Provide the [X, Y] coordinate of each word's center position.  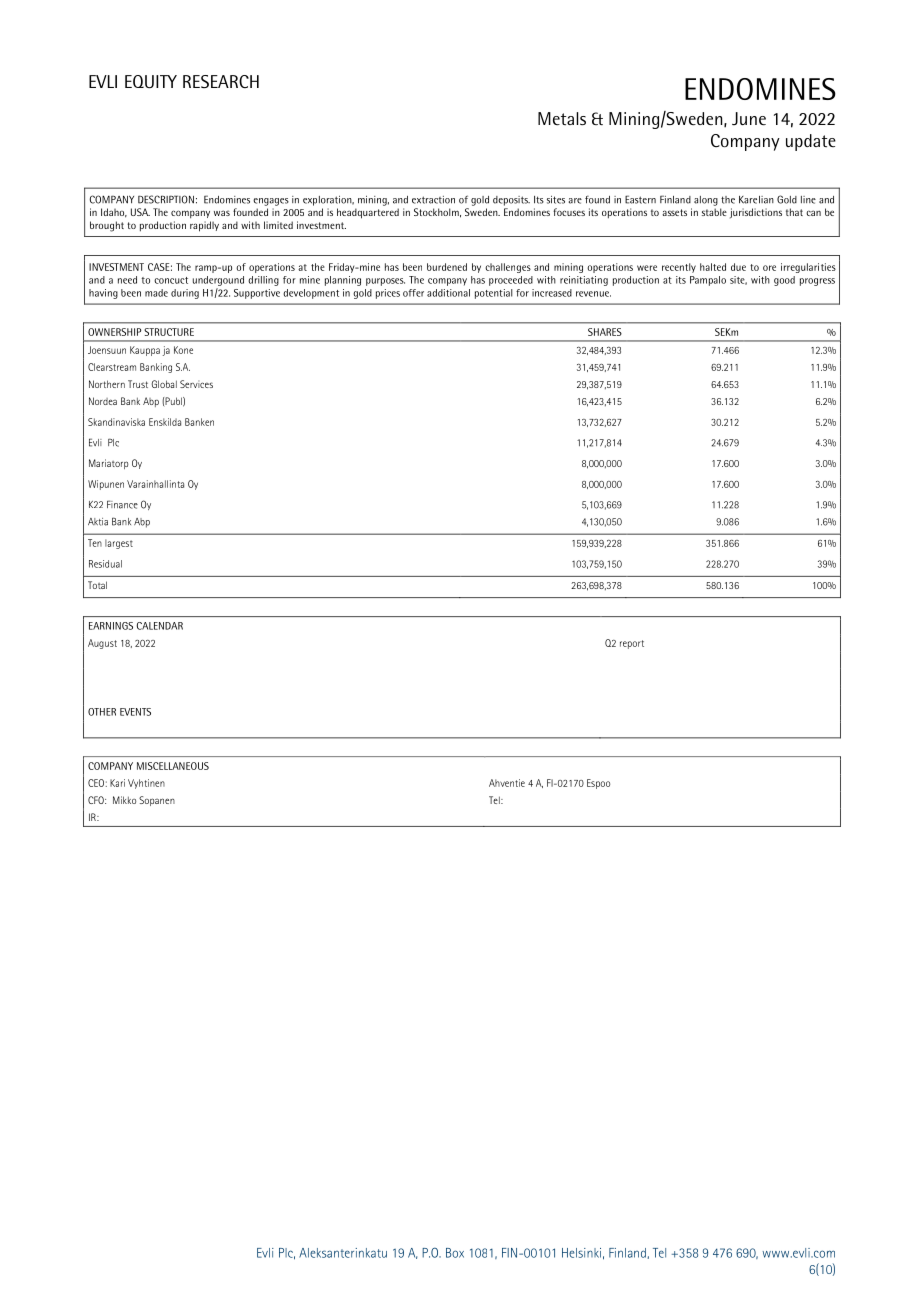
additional [448, 293]
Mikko [124, 800]
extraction [433, 200]
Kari [117, 783]
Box [455, 1253]
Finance [122, 504]
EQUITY [151, 81]
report [632, 644]
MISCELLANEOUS [173, 766]
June [749, 119]
